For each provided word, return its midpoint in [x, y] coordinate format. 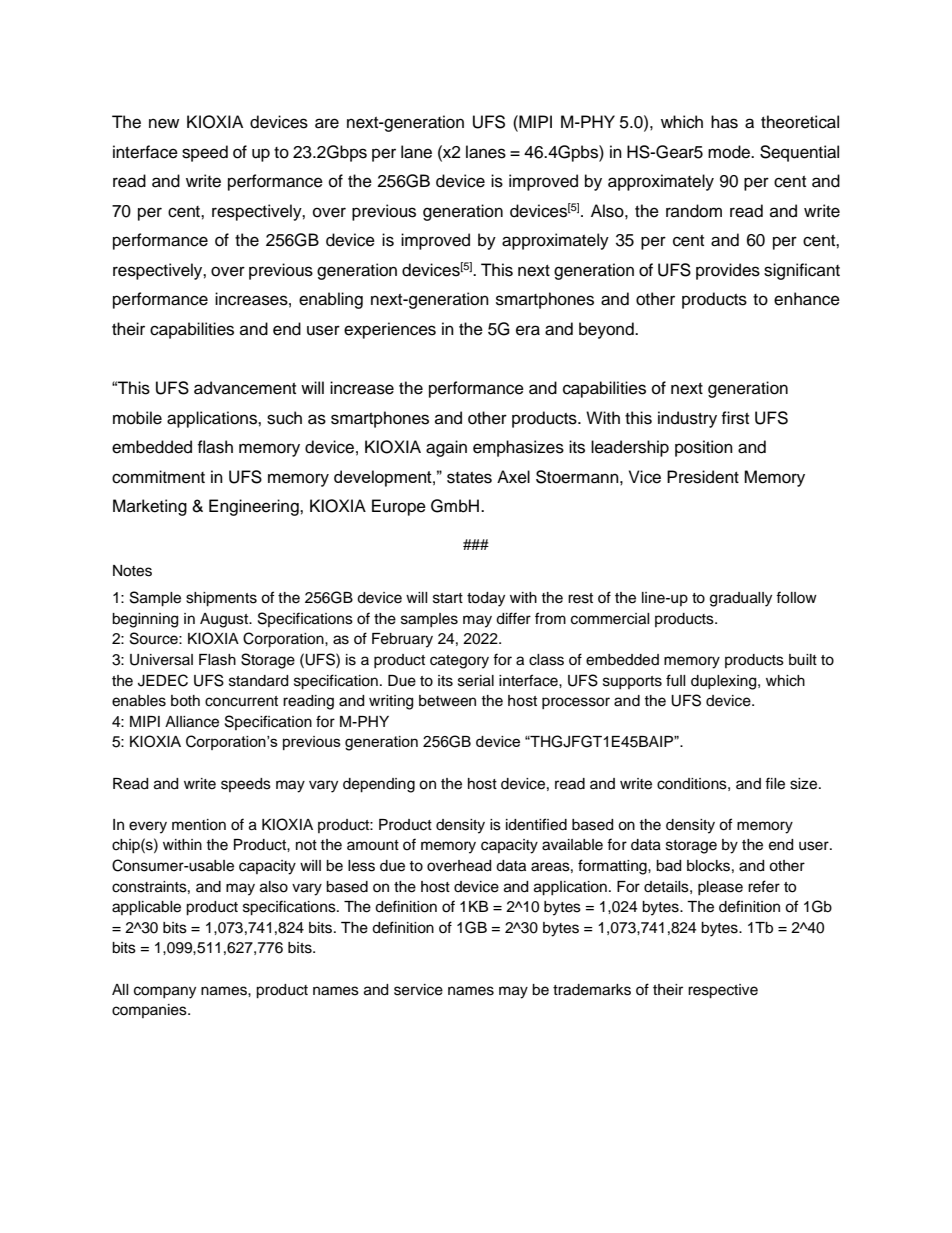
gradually [741, 599]
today [486, 599]
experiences [390, 330]
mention [199, 825]
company [165, 992]
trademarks [592, 990]
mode [730, 152]
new [164, 123]
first [735, 418]
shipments [221, 599]
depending [379, 785]
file [775, 783]
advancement [245, 388]
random [694, 211]
